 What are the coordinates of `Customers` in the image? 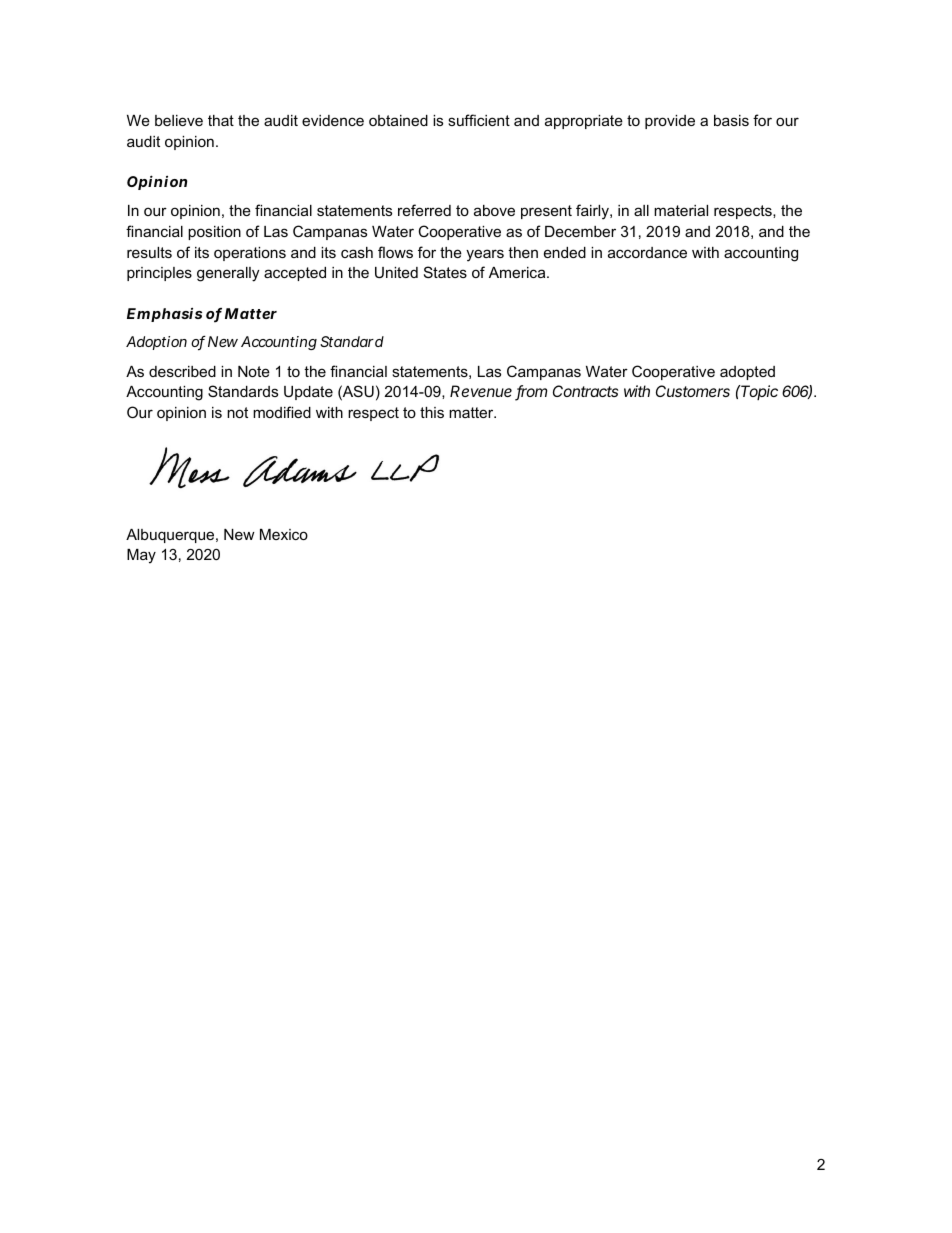 It's located at (693, 391).
